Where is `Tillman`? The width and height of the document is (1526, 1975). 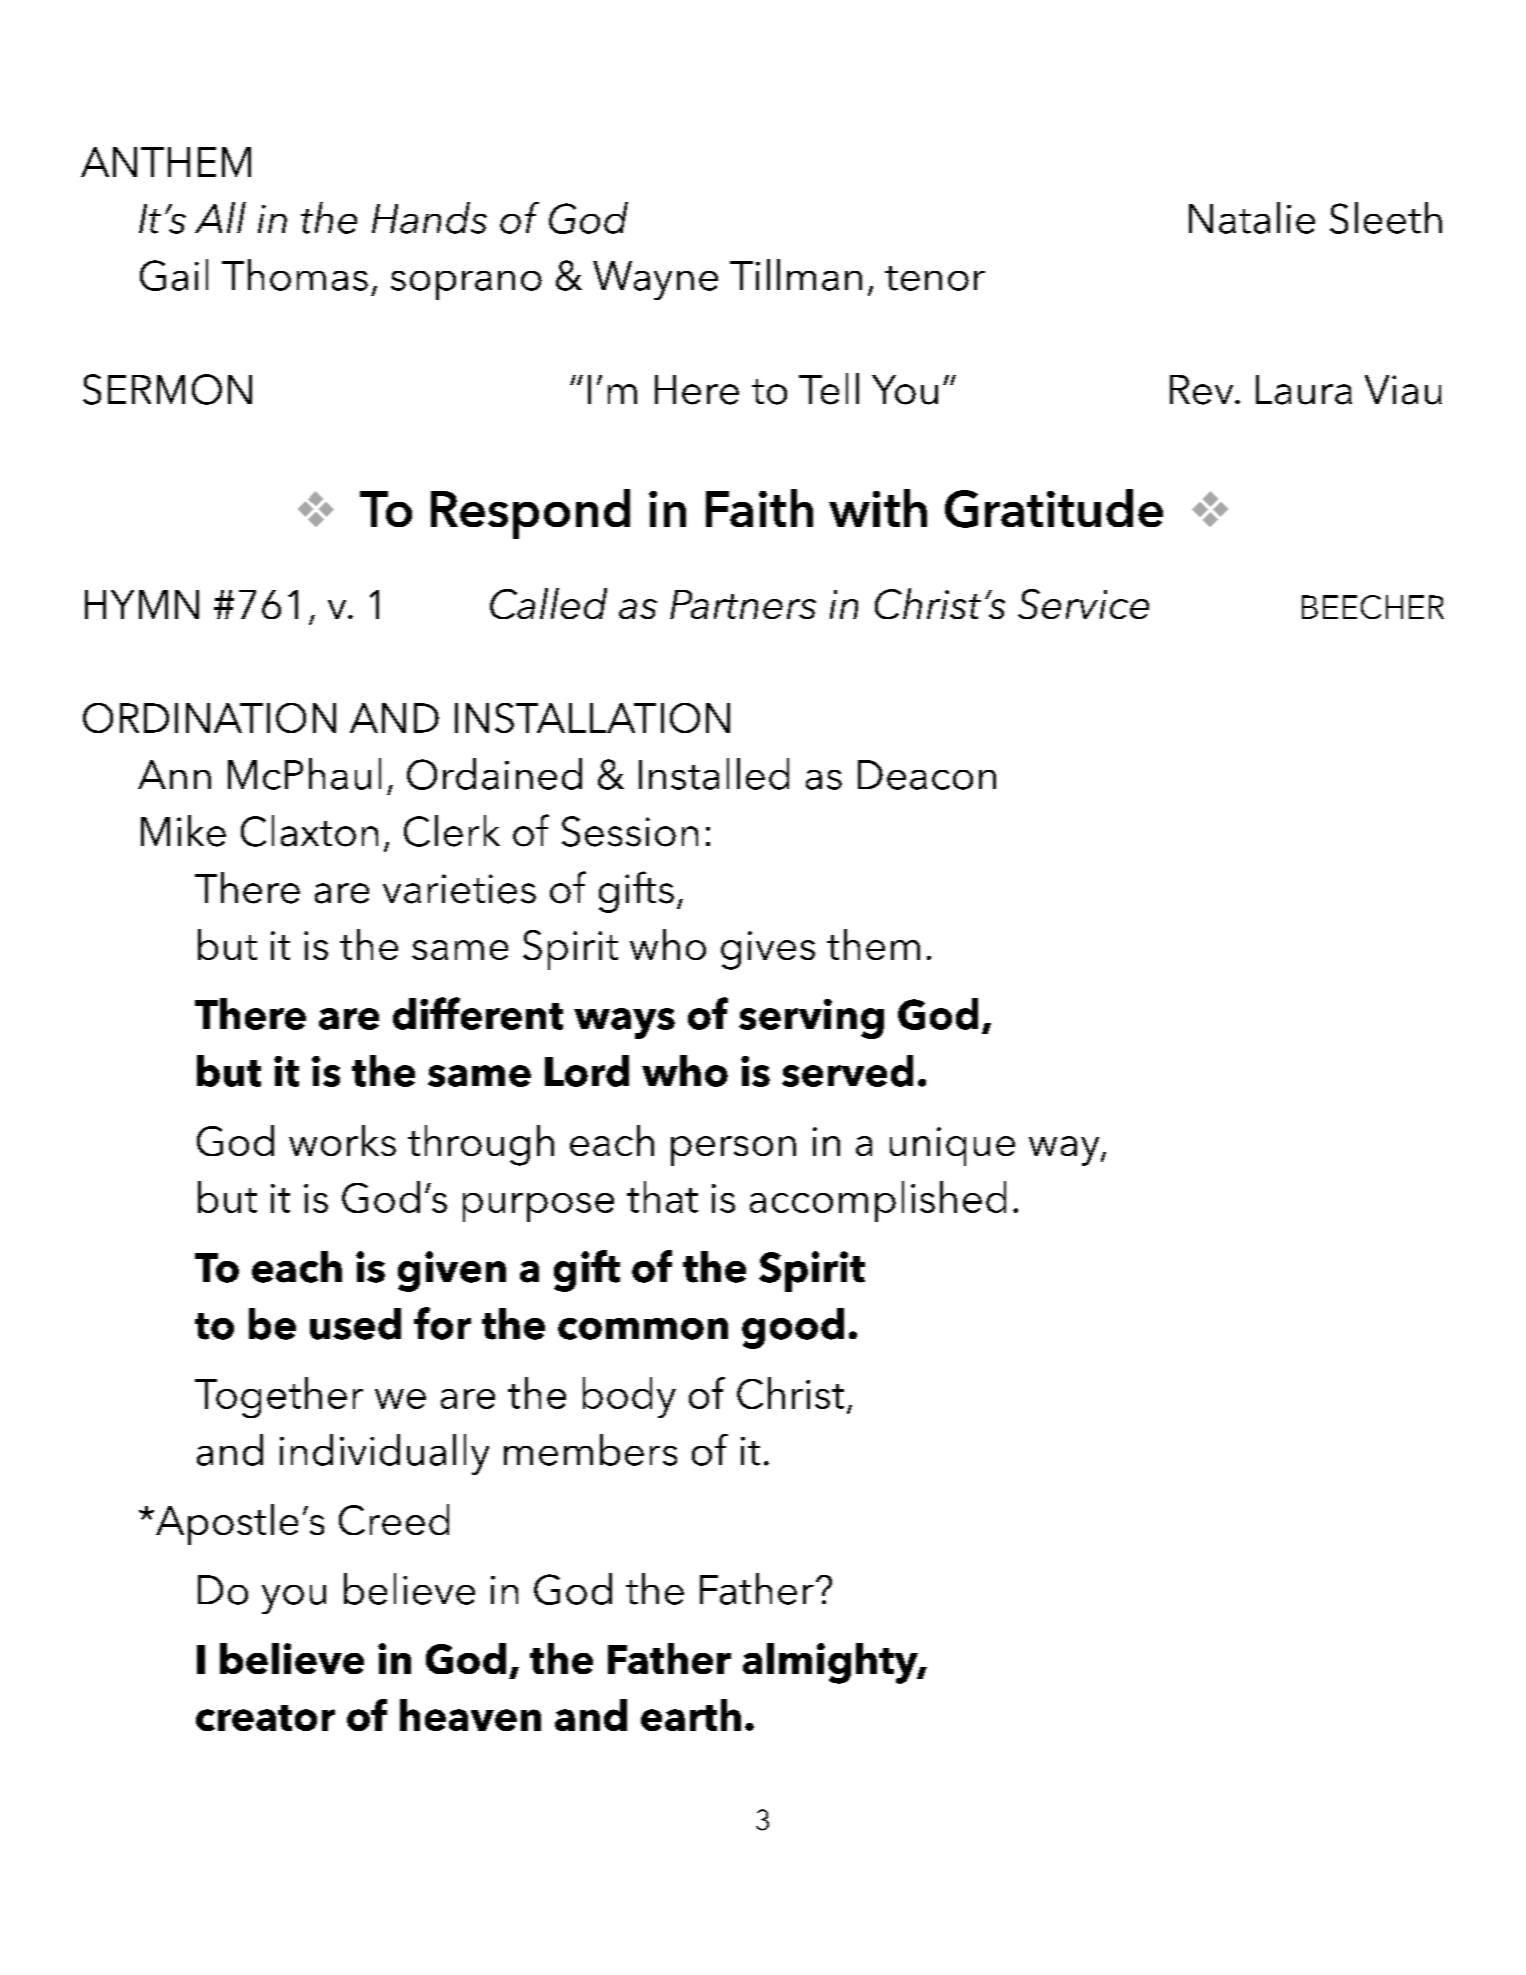
Tillman is located at coordinates (796, 275).
